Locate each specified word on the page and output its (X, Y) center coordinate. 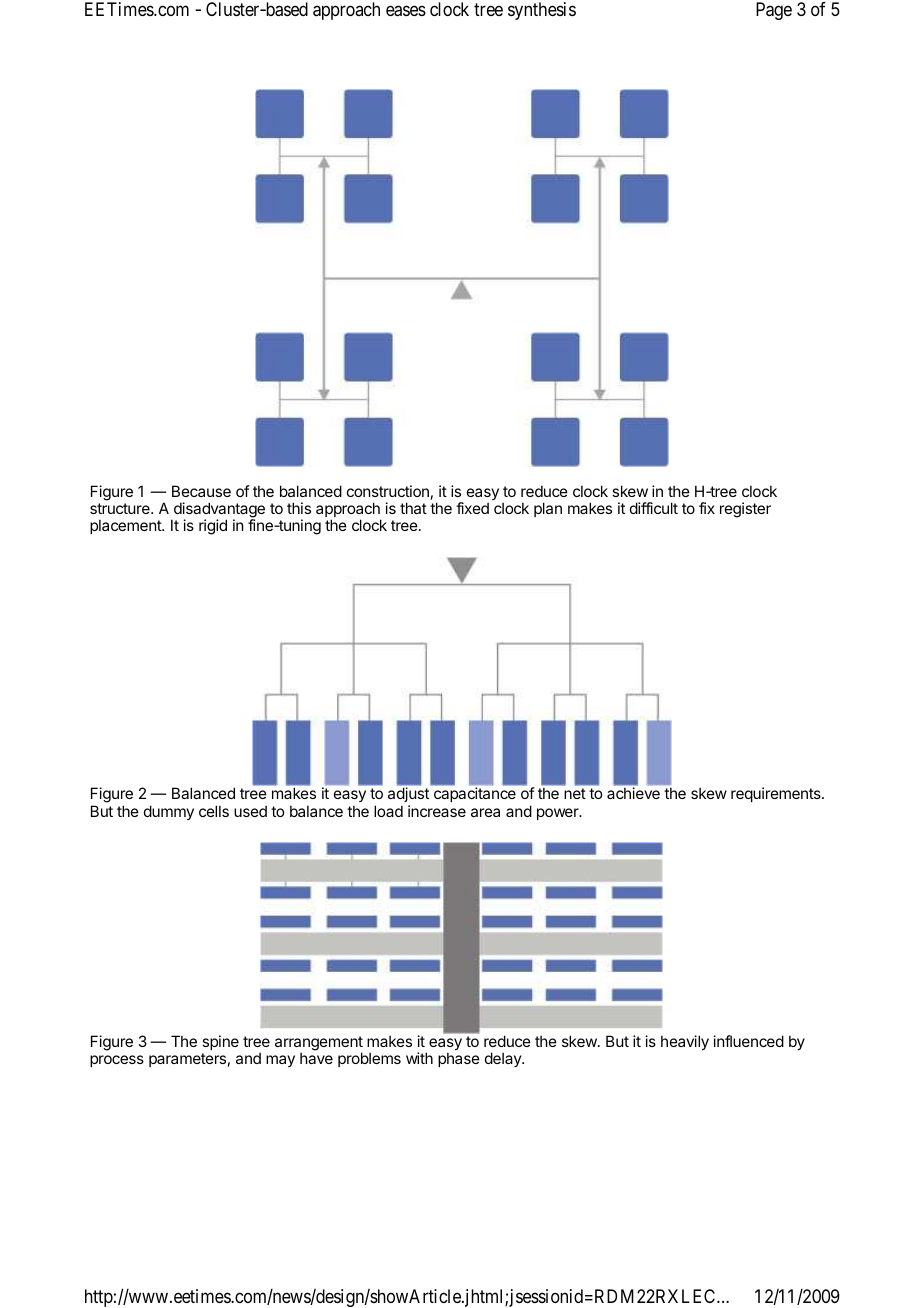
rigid (213, 527)
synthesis (542, 11)
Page (774, 11)
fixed (472, 508)
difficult (654, 508)
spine (220, 1042)
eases (406, 11)
